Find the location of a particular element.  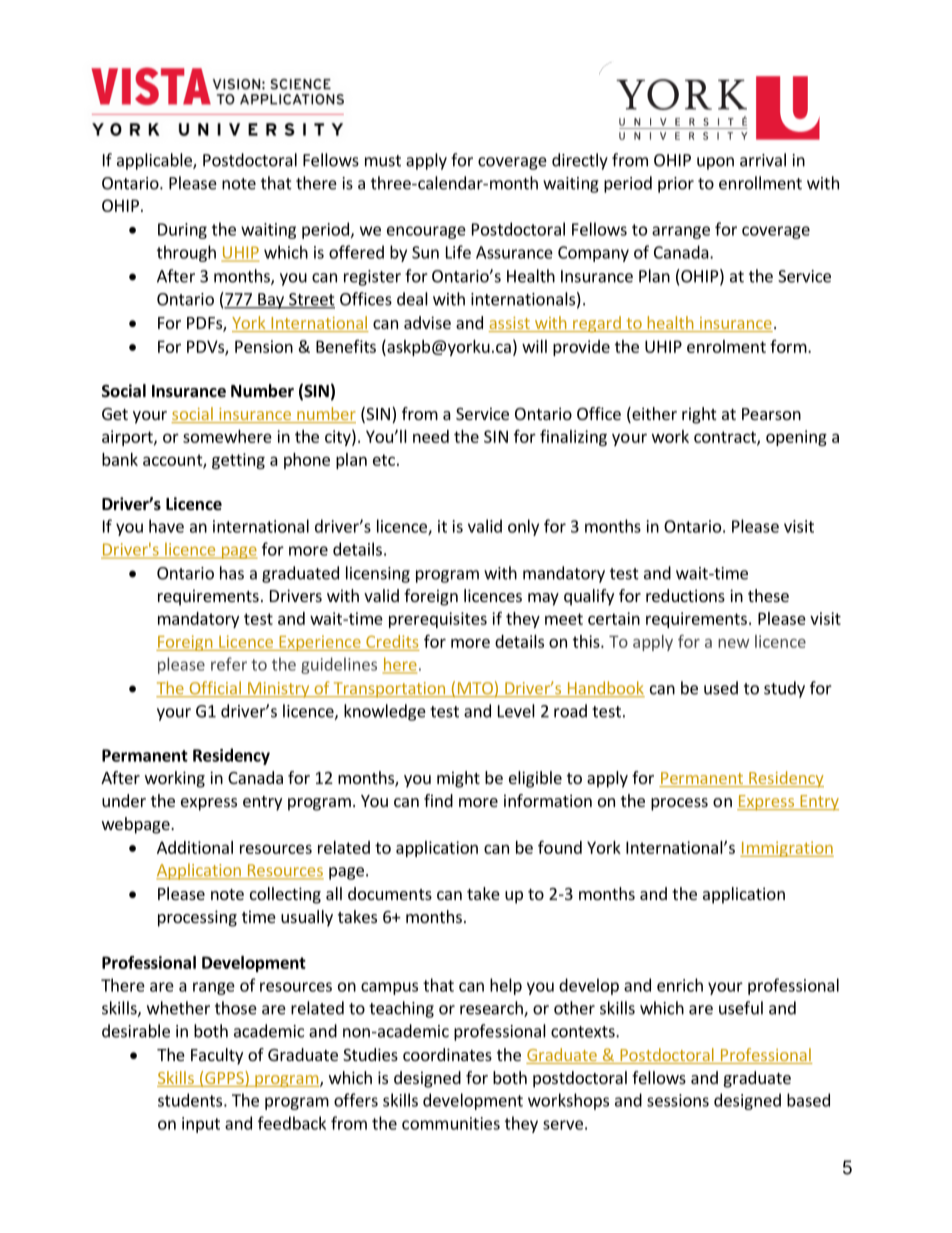

enrollment is located at coordinates (760, 183).
